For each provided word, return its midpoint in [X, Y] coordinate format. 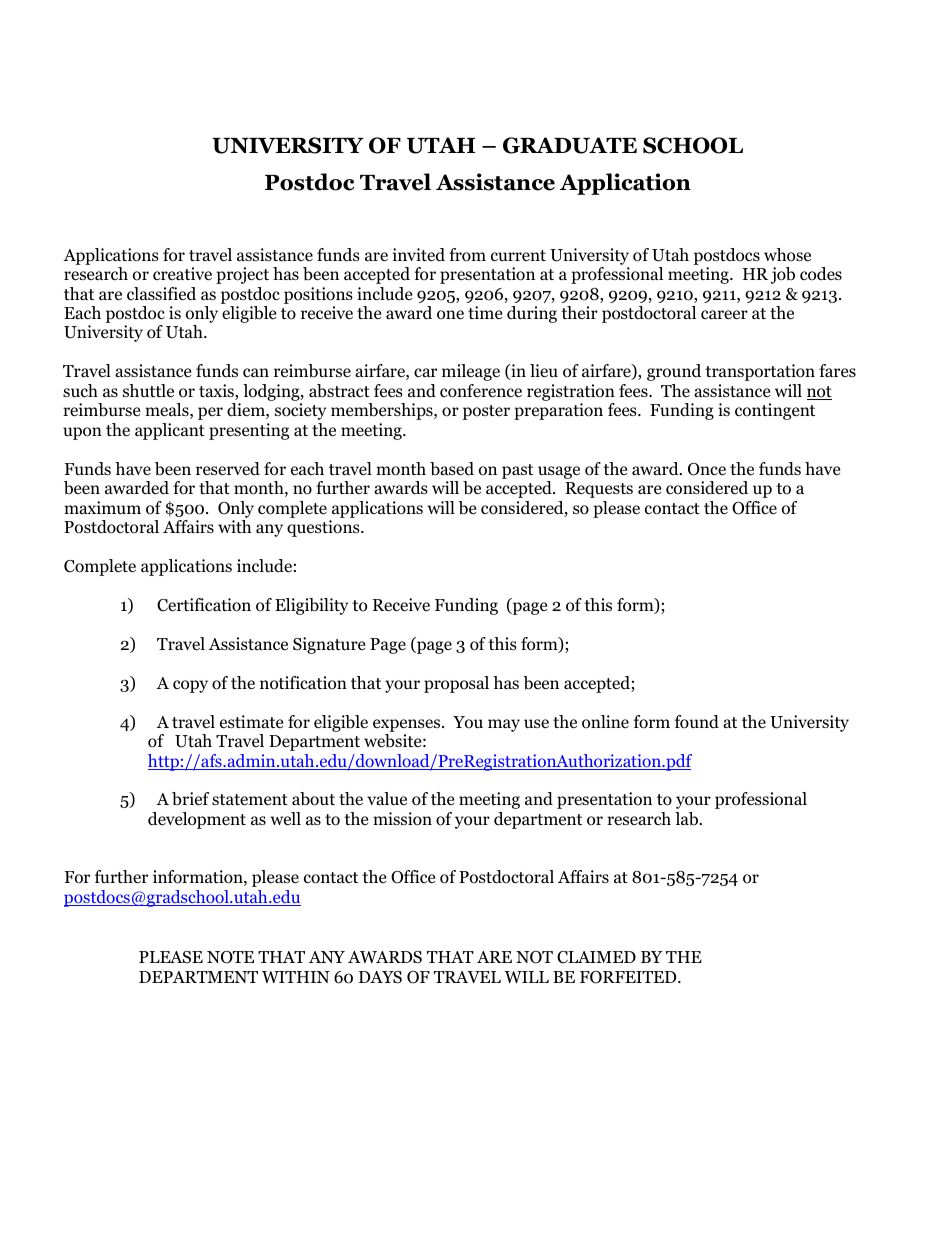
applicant [170, 431]
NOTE [230, 957]
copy [190, 686]
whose [787, 255]
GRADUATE [570, 145]
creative [182, 274]
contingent [775, 411]
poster [486, 412]
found [697, 722]
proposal [456, 684]
